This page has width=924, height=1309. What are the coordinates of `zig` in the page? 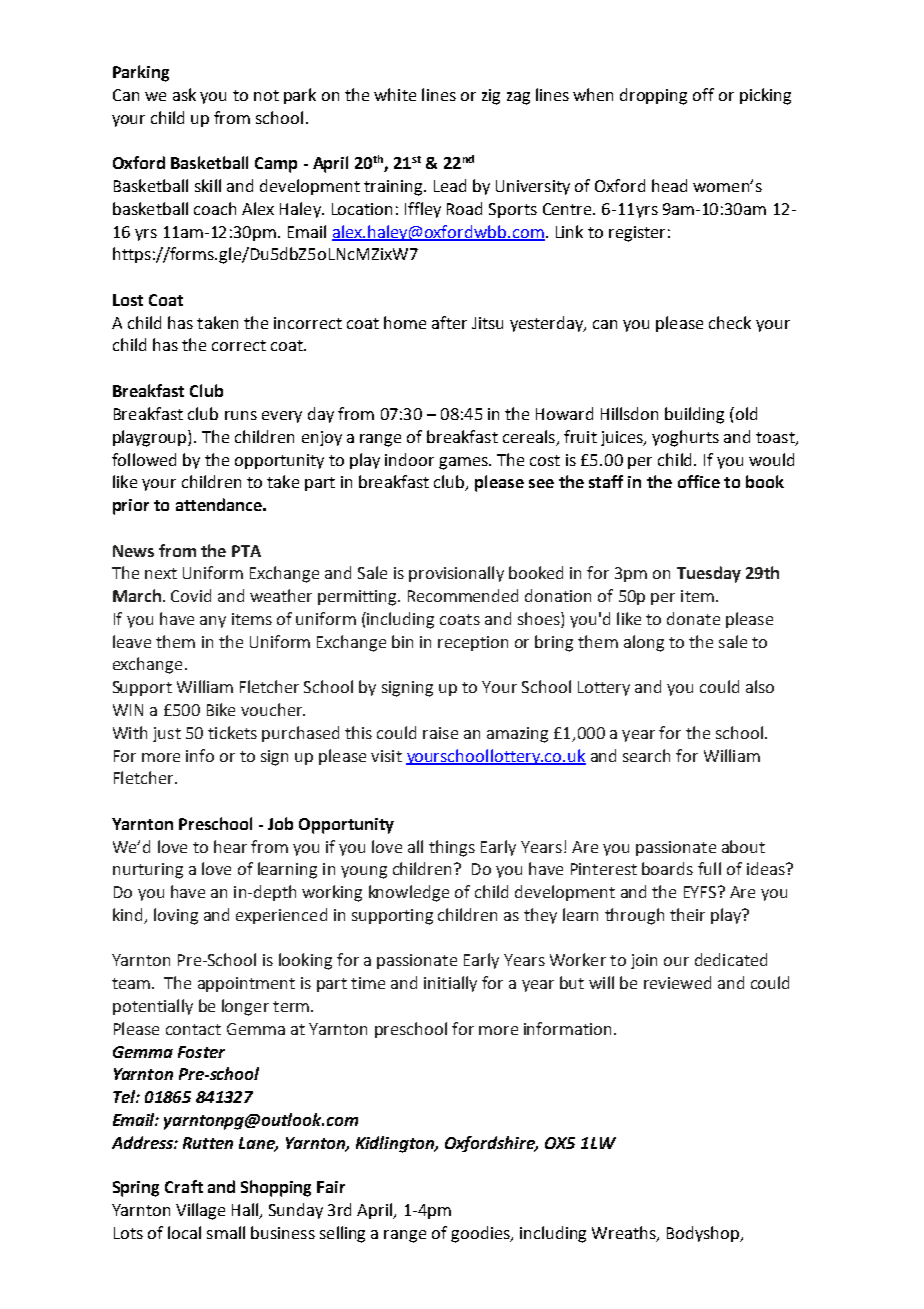 It's located at (491, 97).
